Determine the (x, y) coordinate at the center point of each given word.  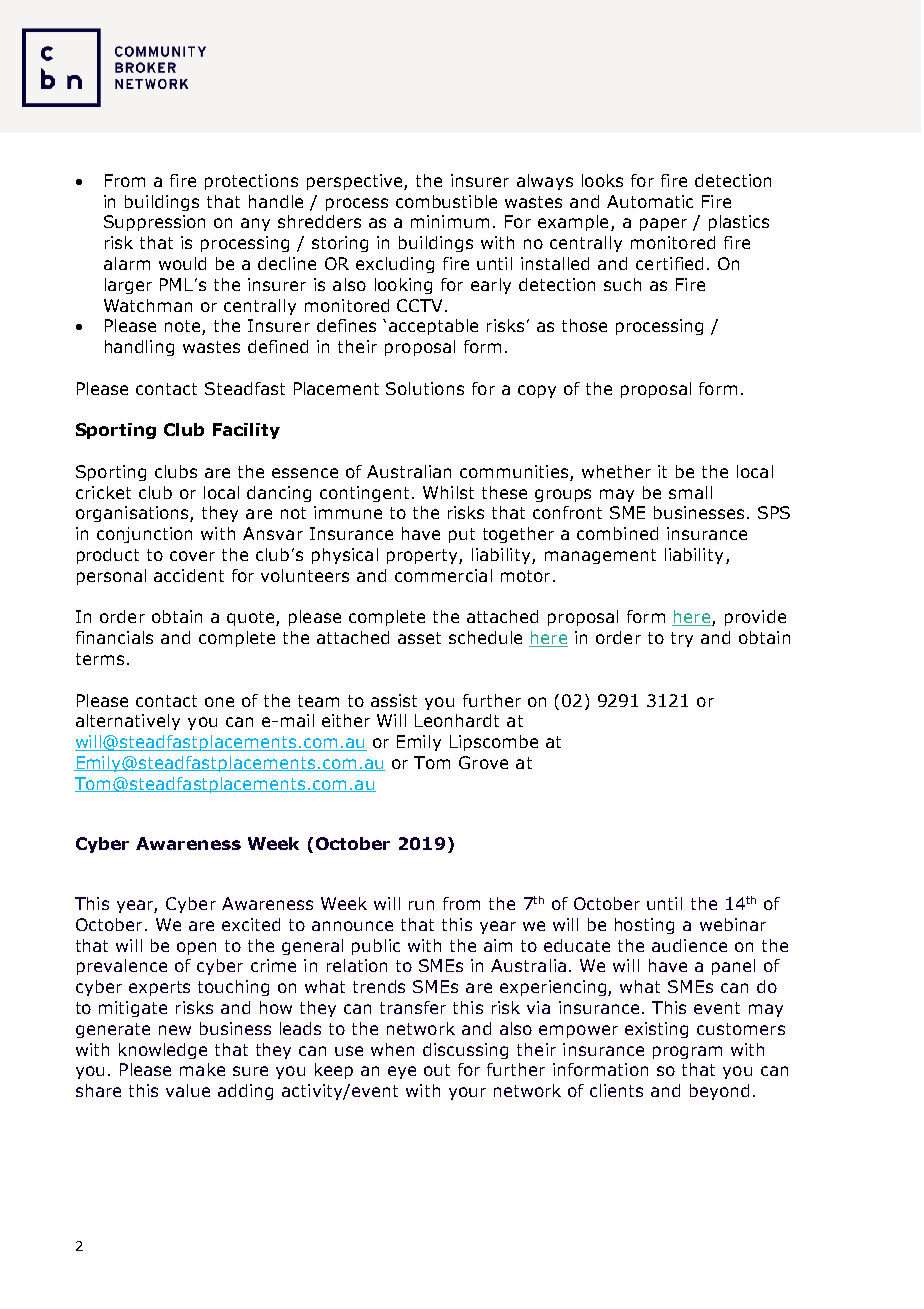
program (687, 1052)
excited (251, 924)
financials (114, 637)
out (437, 1070)
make (202, 1069)
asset (419, 638)
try (682, 639)
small (690, 492)
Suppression (154, 223)
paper (663, 224)
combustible (446, 201)
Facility (246, 431)
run (421, 905)
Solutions (425, 388)
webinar (733, 924)
